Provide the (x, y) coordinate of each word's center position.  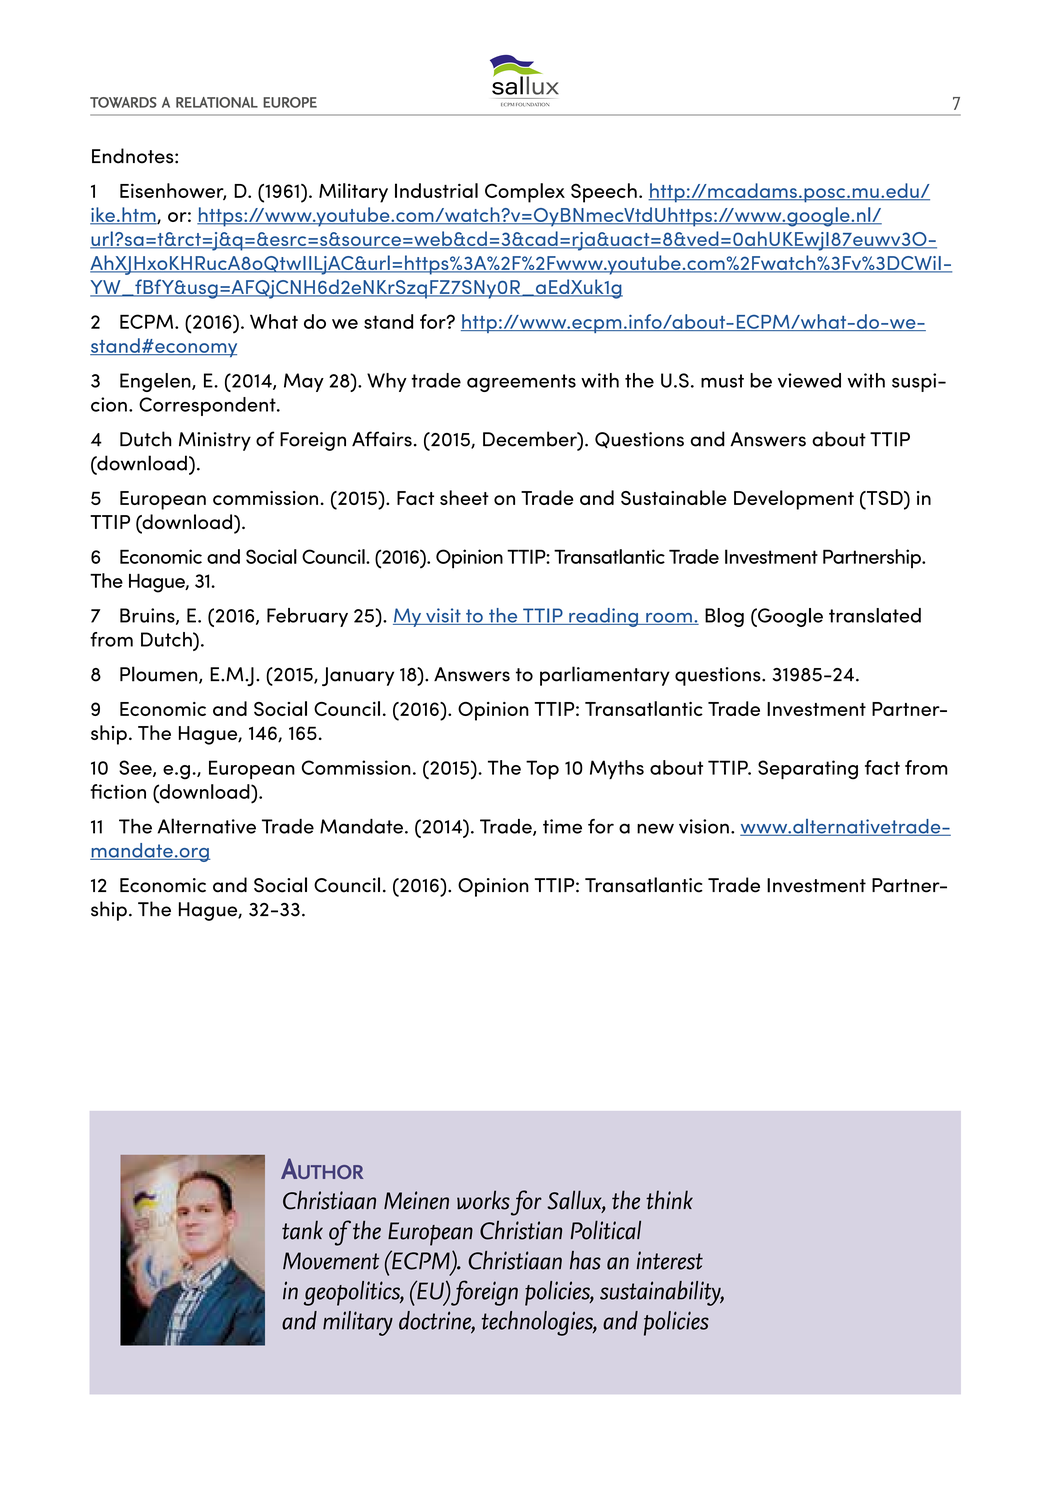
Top (542, 769)
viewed (809, 380)
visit (443, 616)
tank (302, 1230)
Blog (724, 617)
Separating (808, 770)
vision (704, 826)
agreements (521, 383)
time (562, 826)
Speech (604, 193)
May (304, 382)
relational (217, 102)
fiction (118, 791)
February (307, 617)
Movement (331, 1261)
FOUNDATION (532, 105)
